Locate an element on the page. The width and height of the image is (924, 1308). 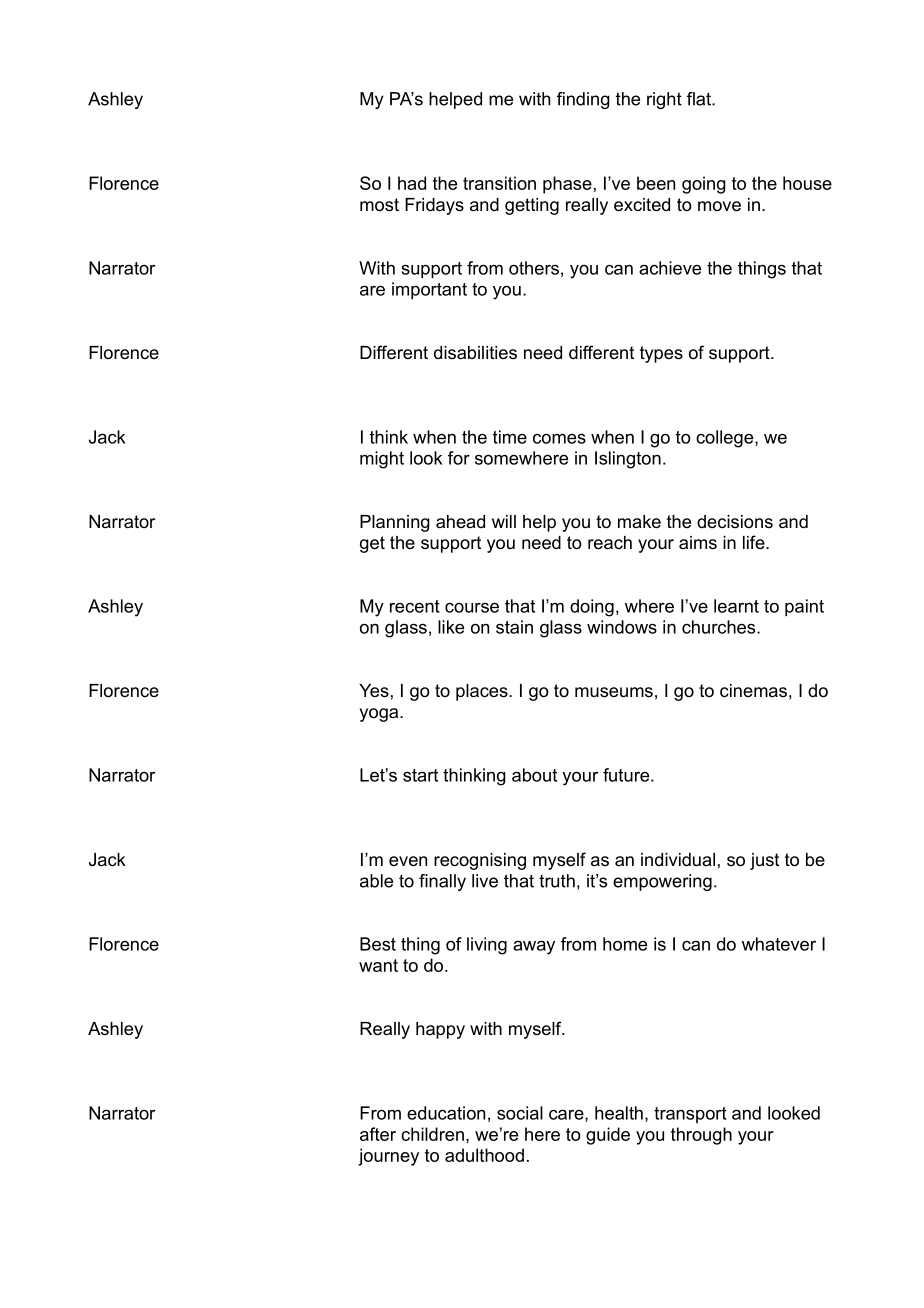
recent is located at coordinates (415, 606).
